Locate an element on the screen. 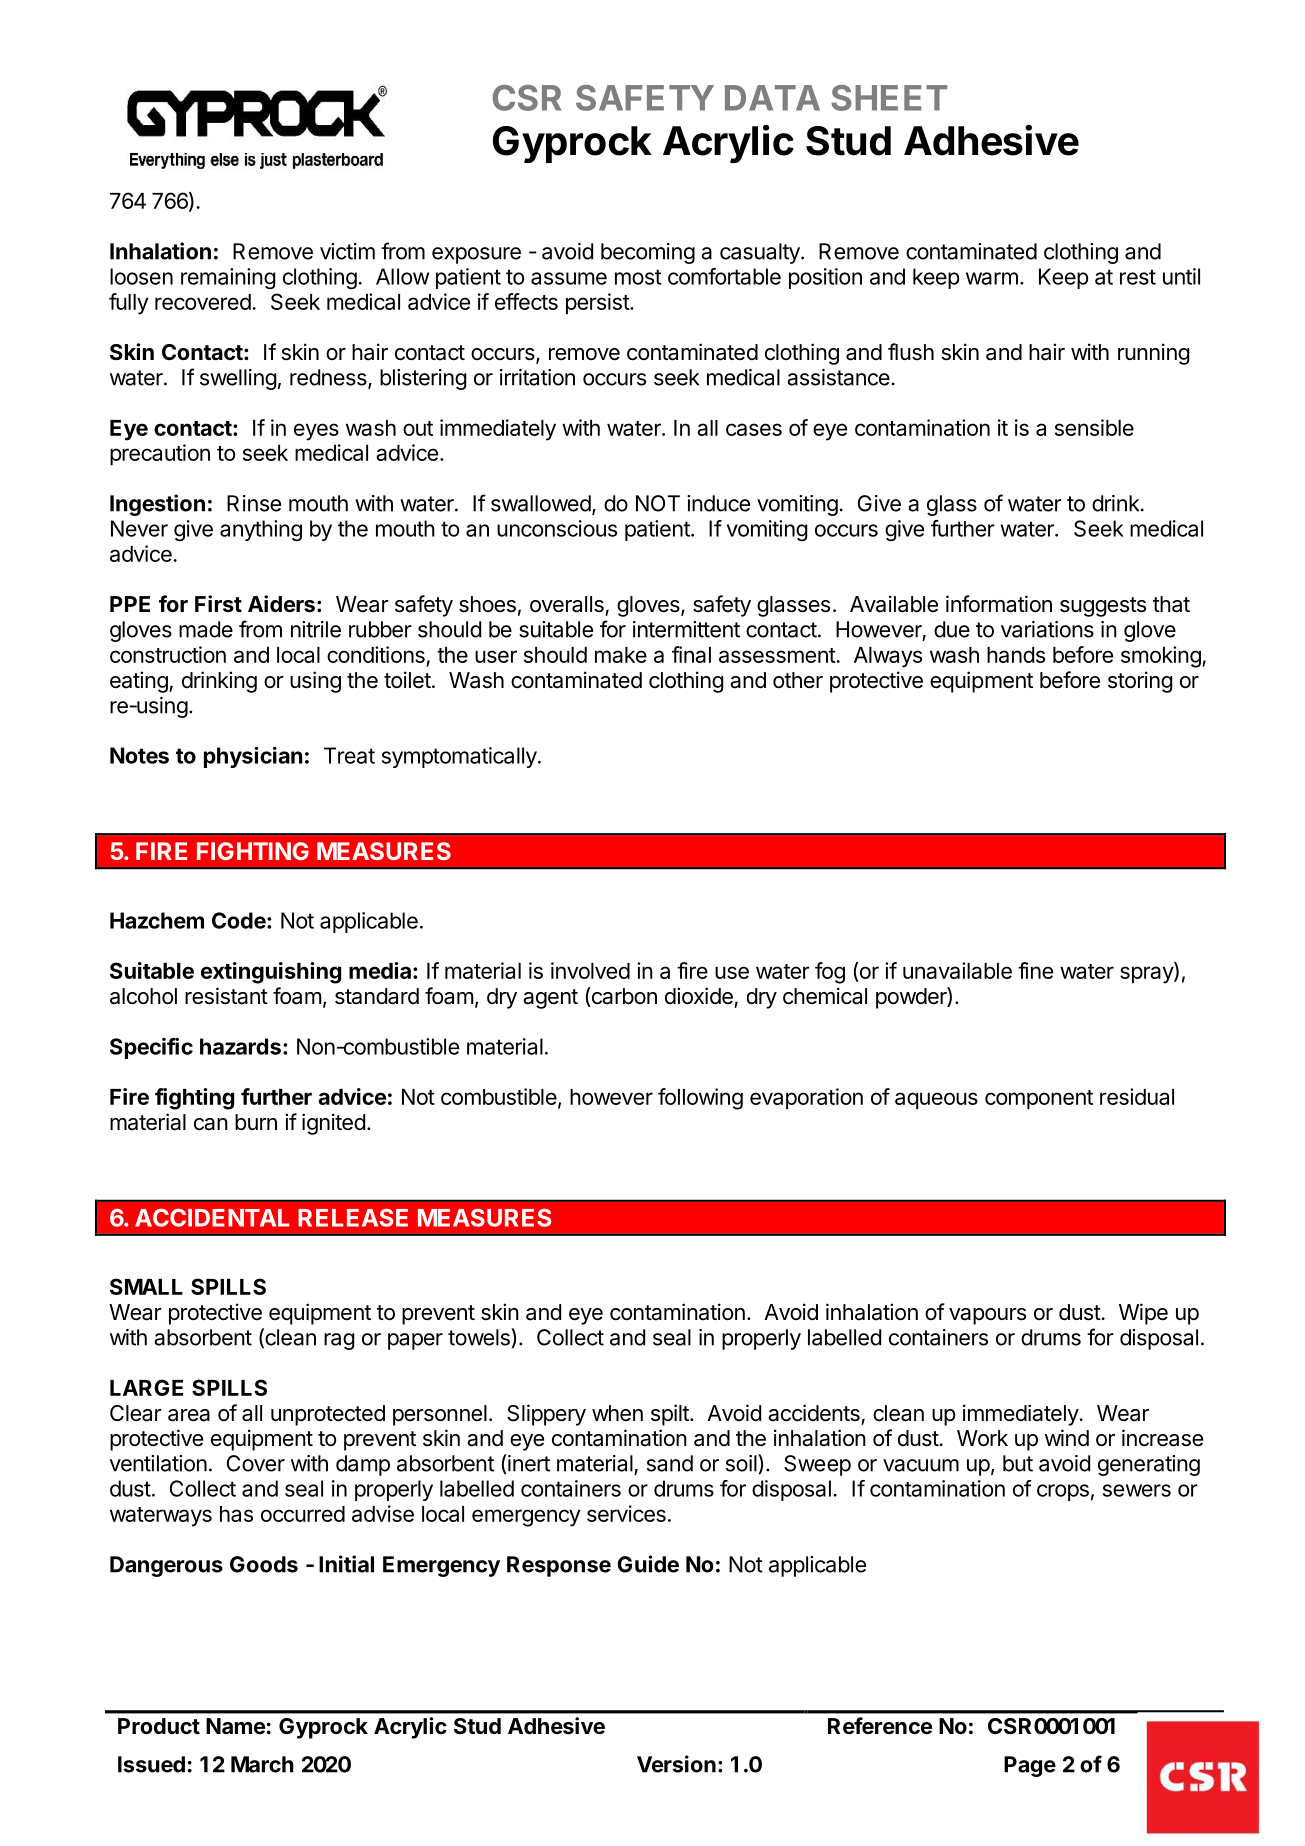  involved is located at coordinates (590, 970).
